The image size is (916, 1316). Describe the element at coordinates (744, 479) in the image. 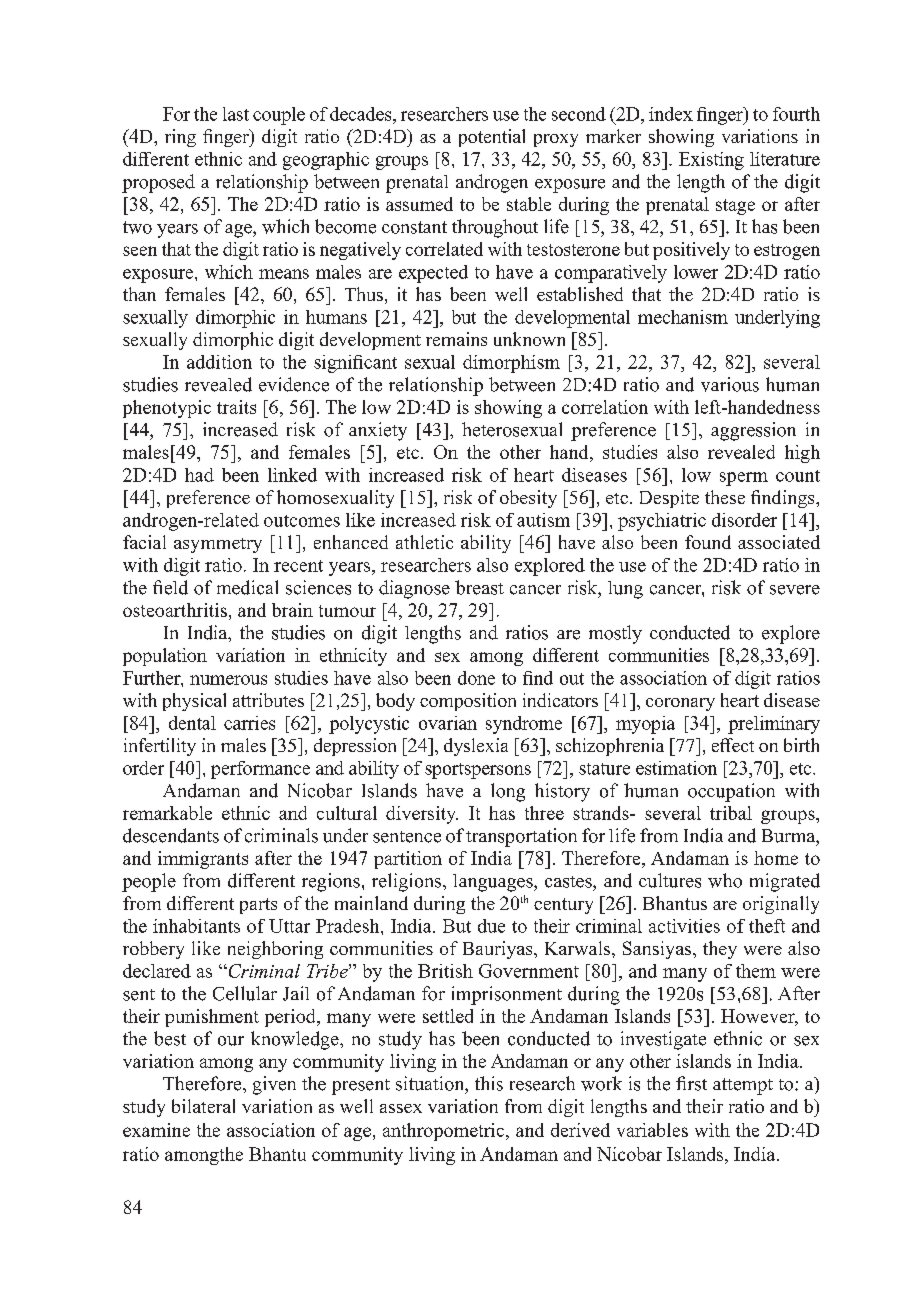

I see `sperm` at that location.
